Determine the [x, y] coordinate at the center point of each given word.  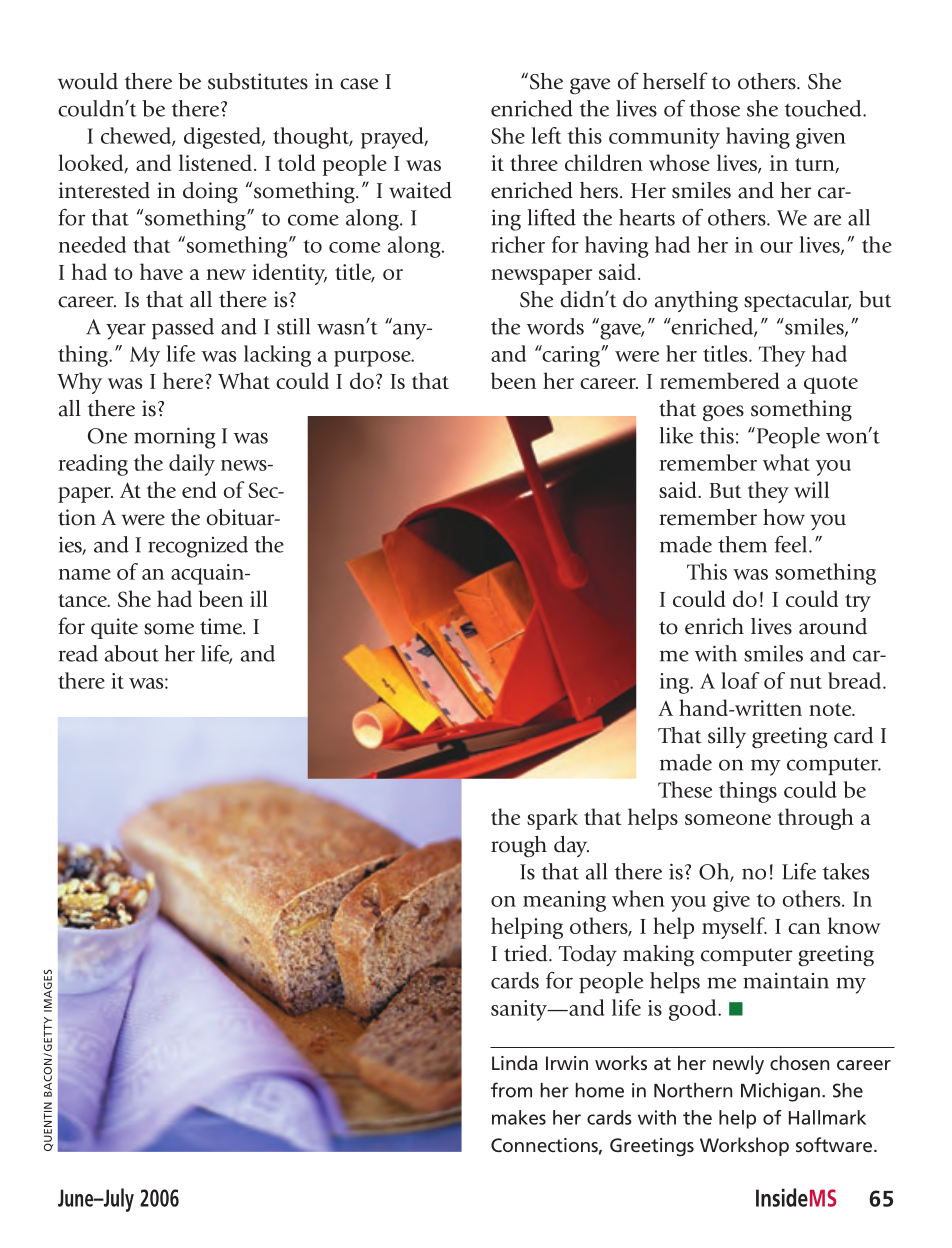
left [546, 135]
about [132, 653]
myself [734, 928]
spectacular [797, 301]
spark [552, 819]
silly [727, 737]
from [511, 1090]
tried [527, 953]
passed [183, 328]
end [199, 489]
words [555, 326]
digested [223, 138]
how [784, 517]
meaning [564, 901]
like [676, 435]
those [714, 108]
